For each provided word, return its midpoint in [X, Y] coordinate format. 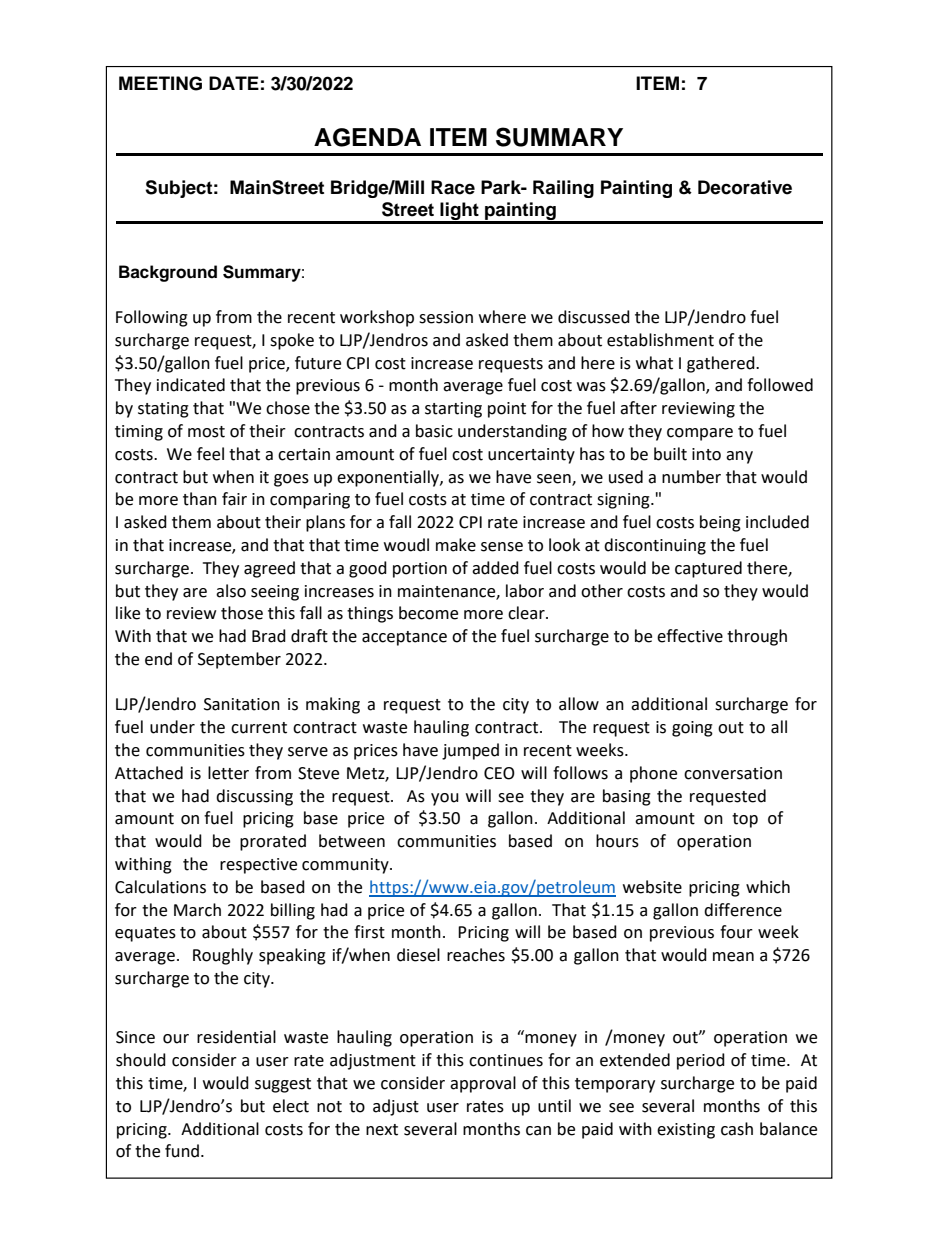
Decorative [745, 187]
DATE [234, 83]
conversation [733, 773]
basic [434, 431]
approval [483, 1084]
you [445, 799]
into [706, 454]
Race [453, 187]
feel [210, 454]
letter [228, 773]
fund [182, 1151]
